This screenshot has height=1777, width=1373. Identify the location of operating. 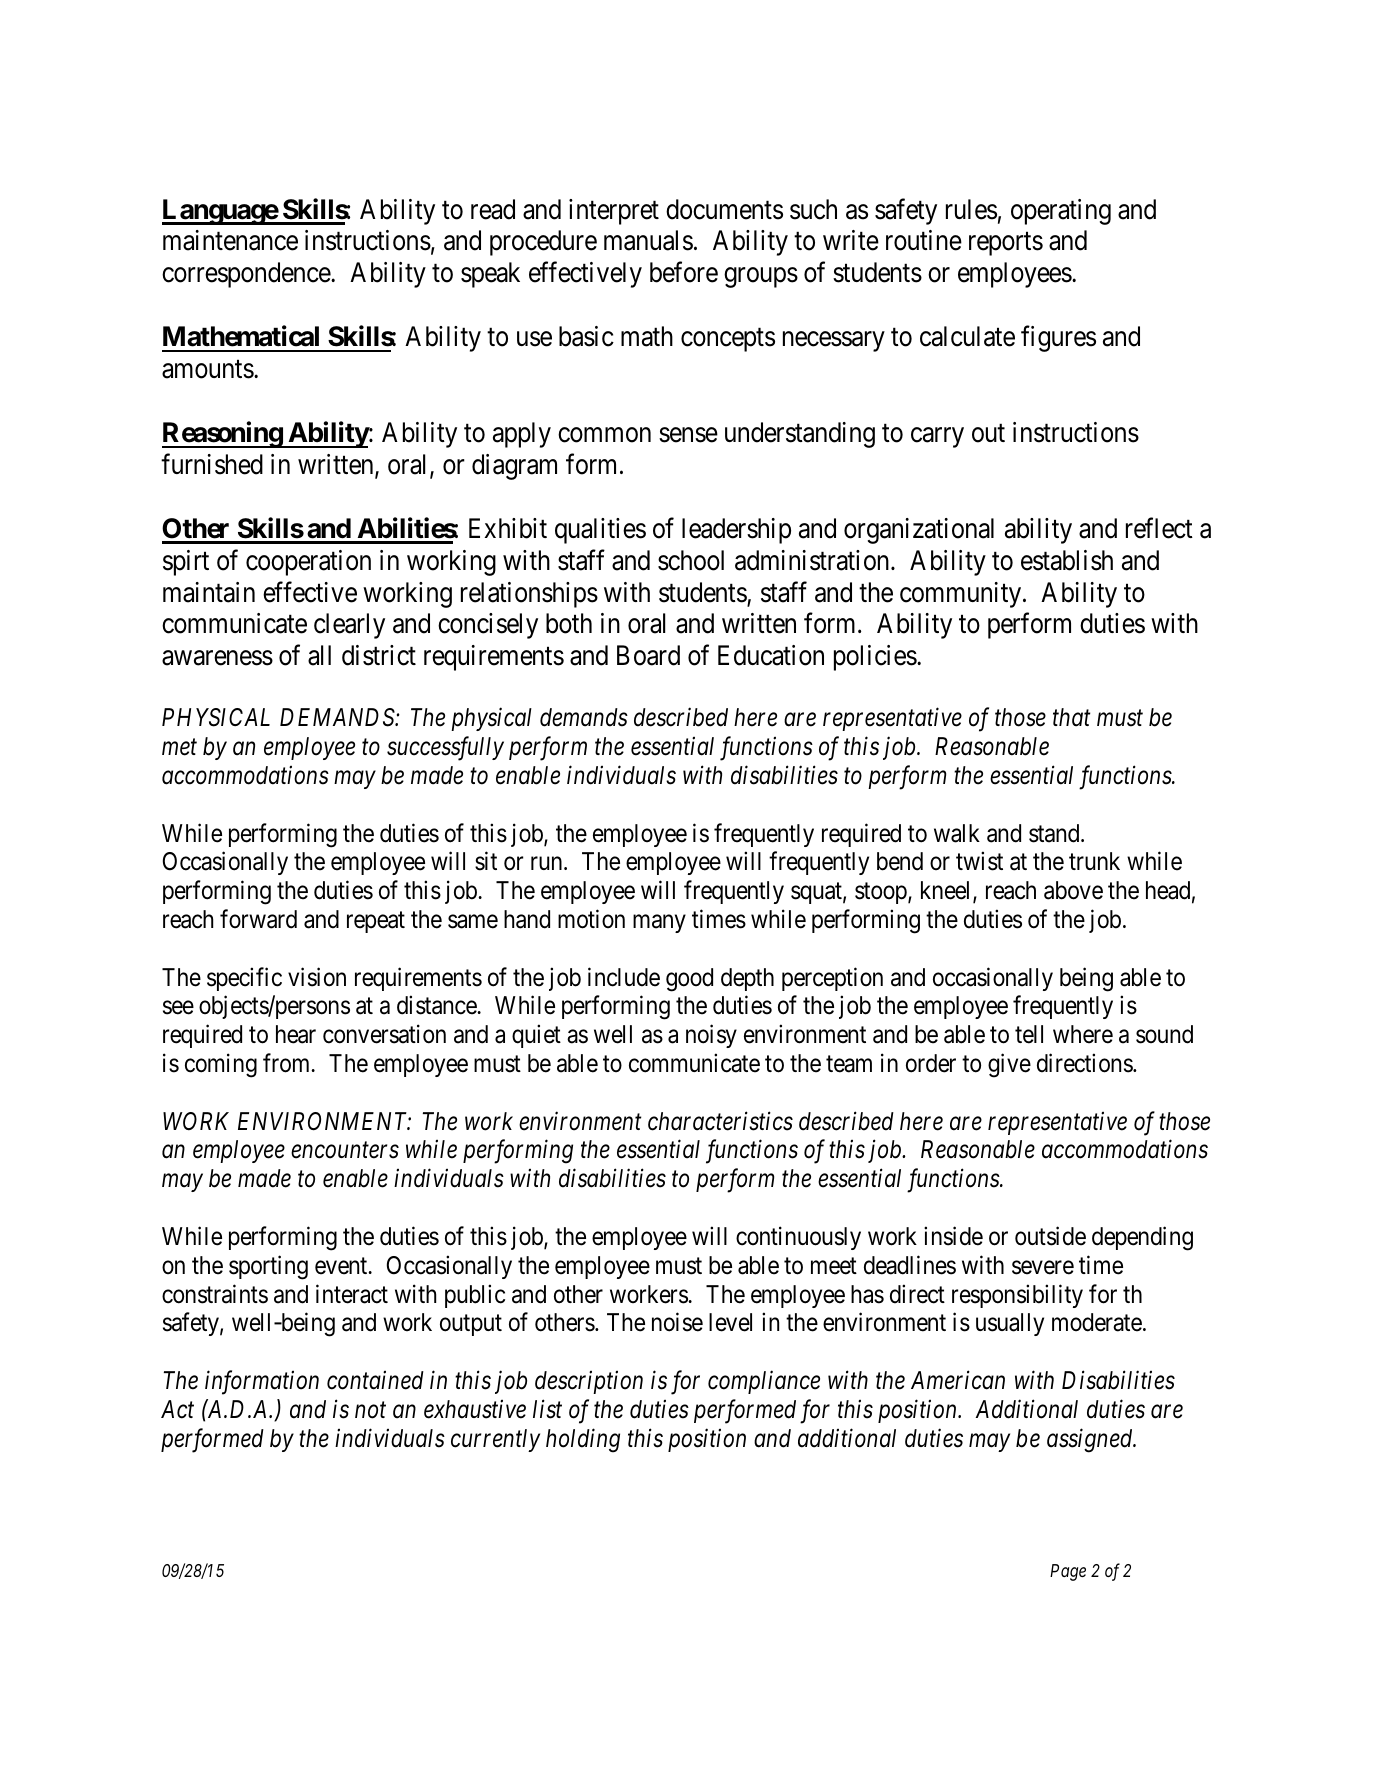
(1061, 212).
